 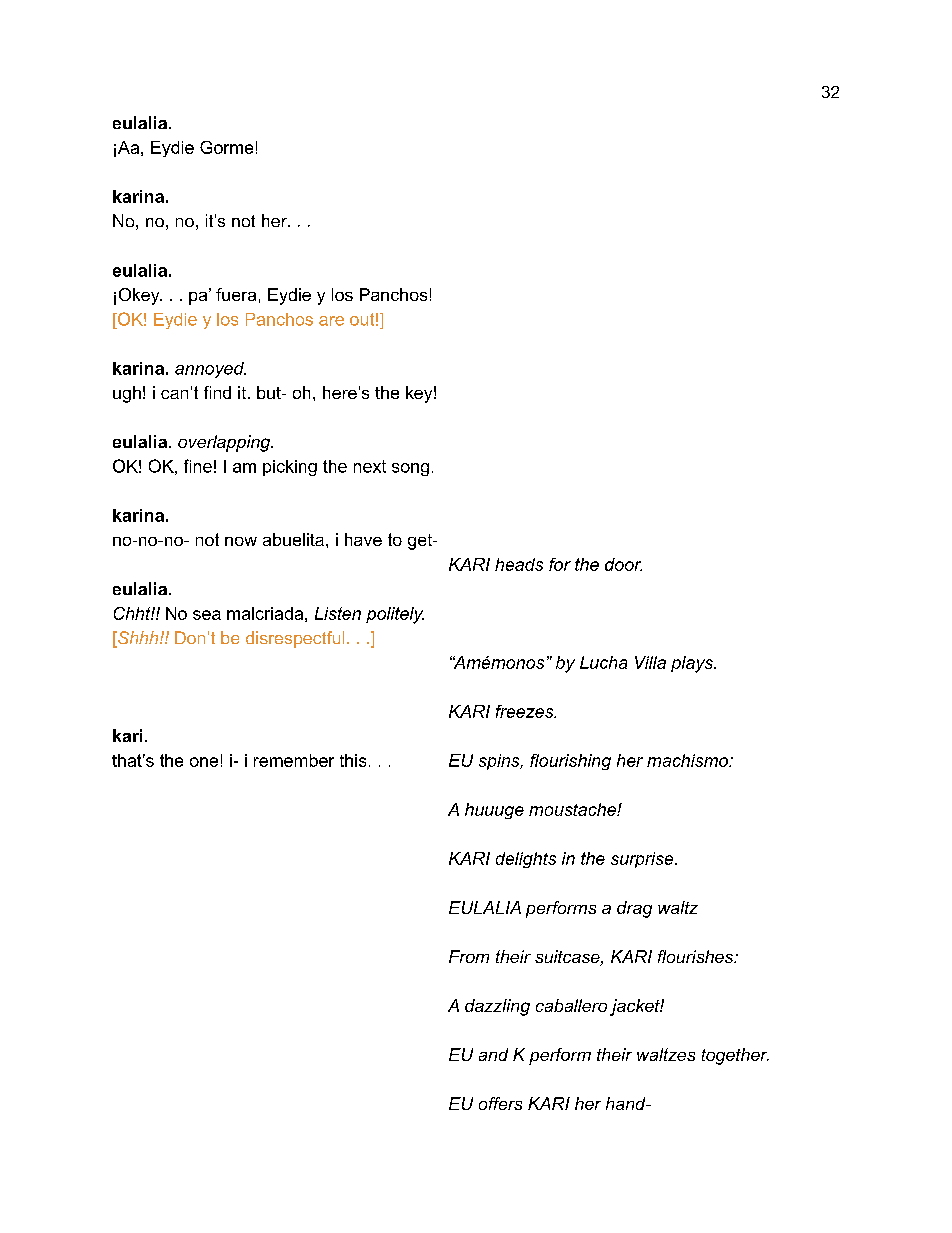 I want to click on dazzling, so click(x=497, y=1007).
